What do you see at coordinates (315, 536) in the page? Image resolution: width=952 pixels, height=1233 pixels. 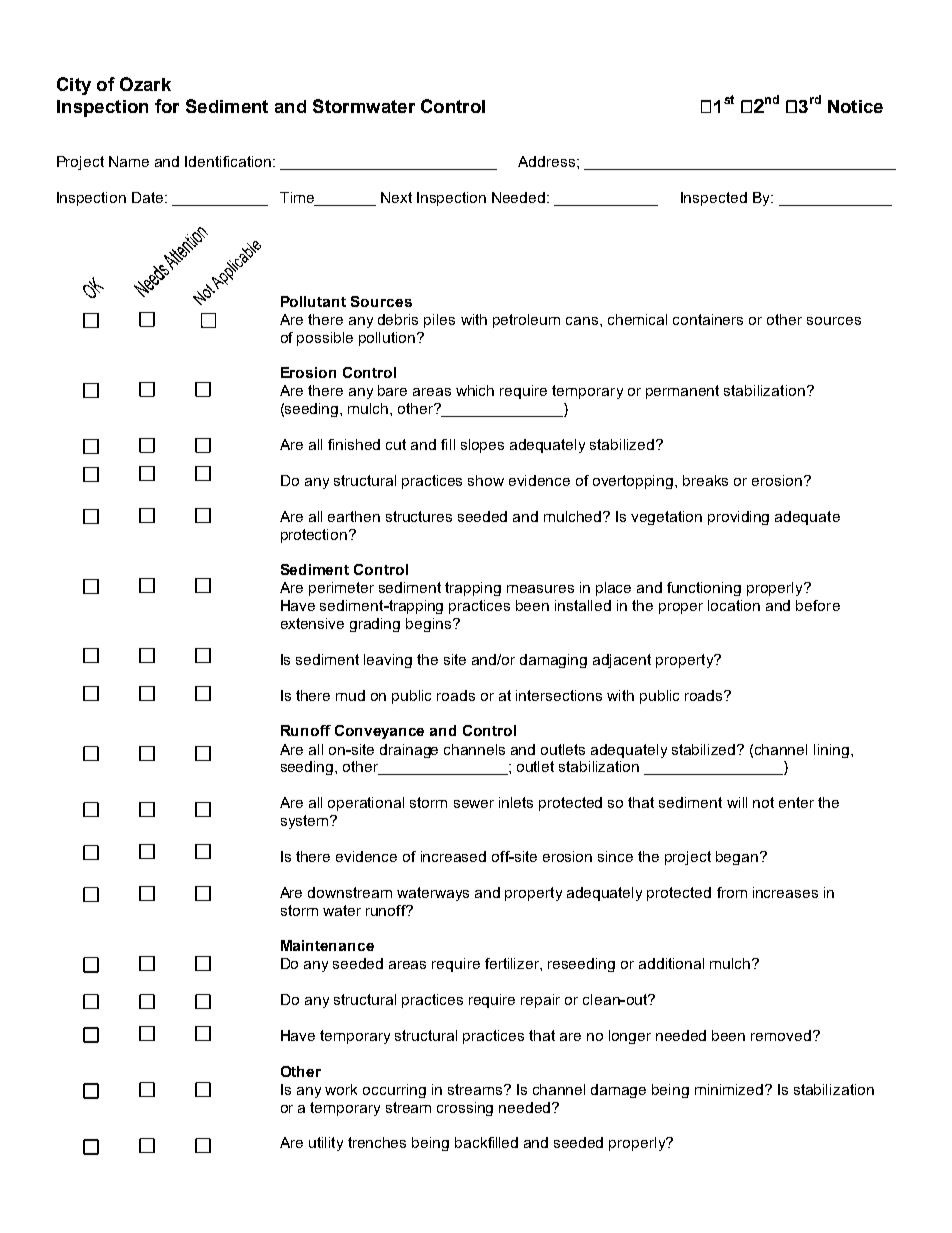 I see `protection` at bounding box center [315, 536].
